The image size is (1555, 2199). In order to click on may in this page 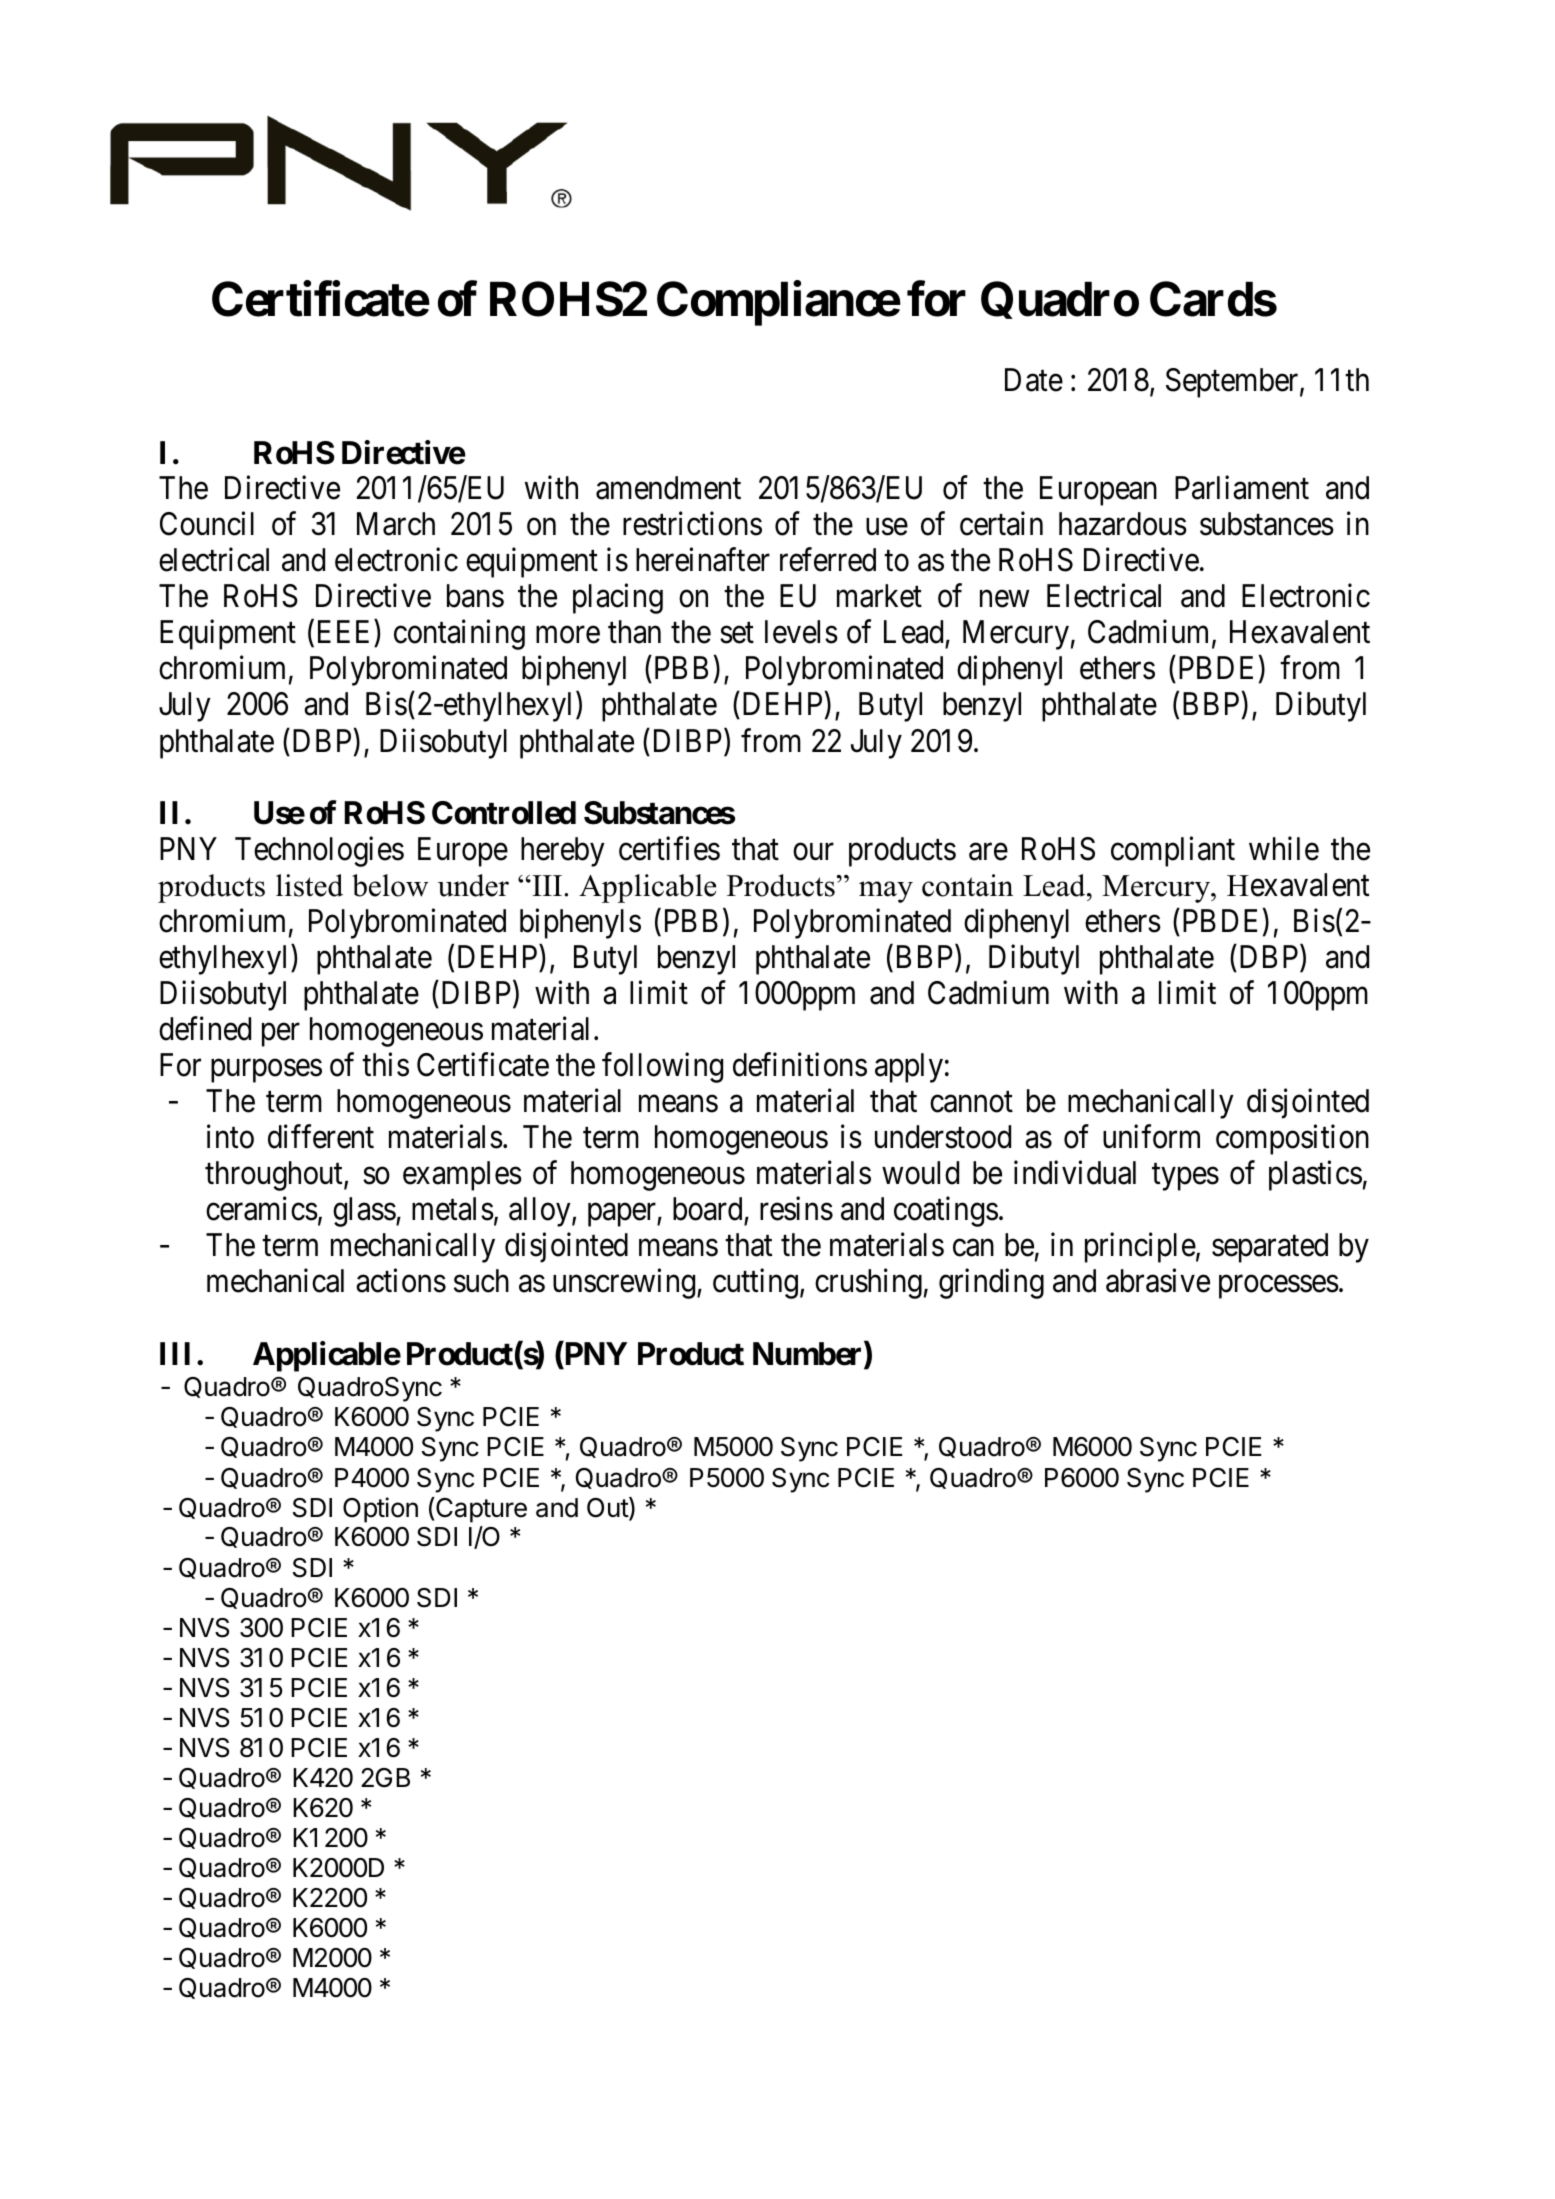, I will do `click(886, 892)`.
